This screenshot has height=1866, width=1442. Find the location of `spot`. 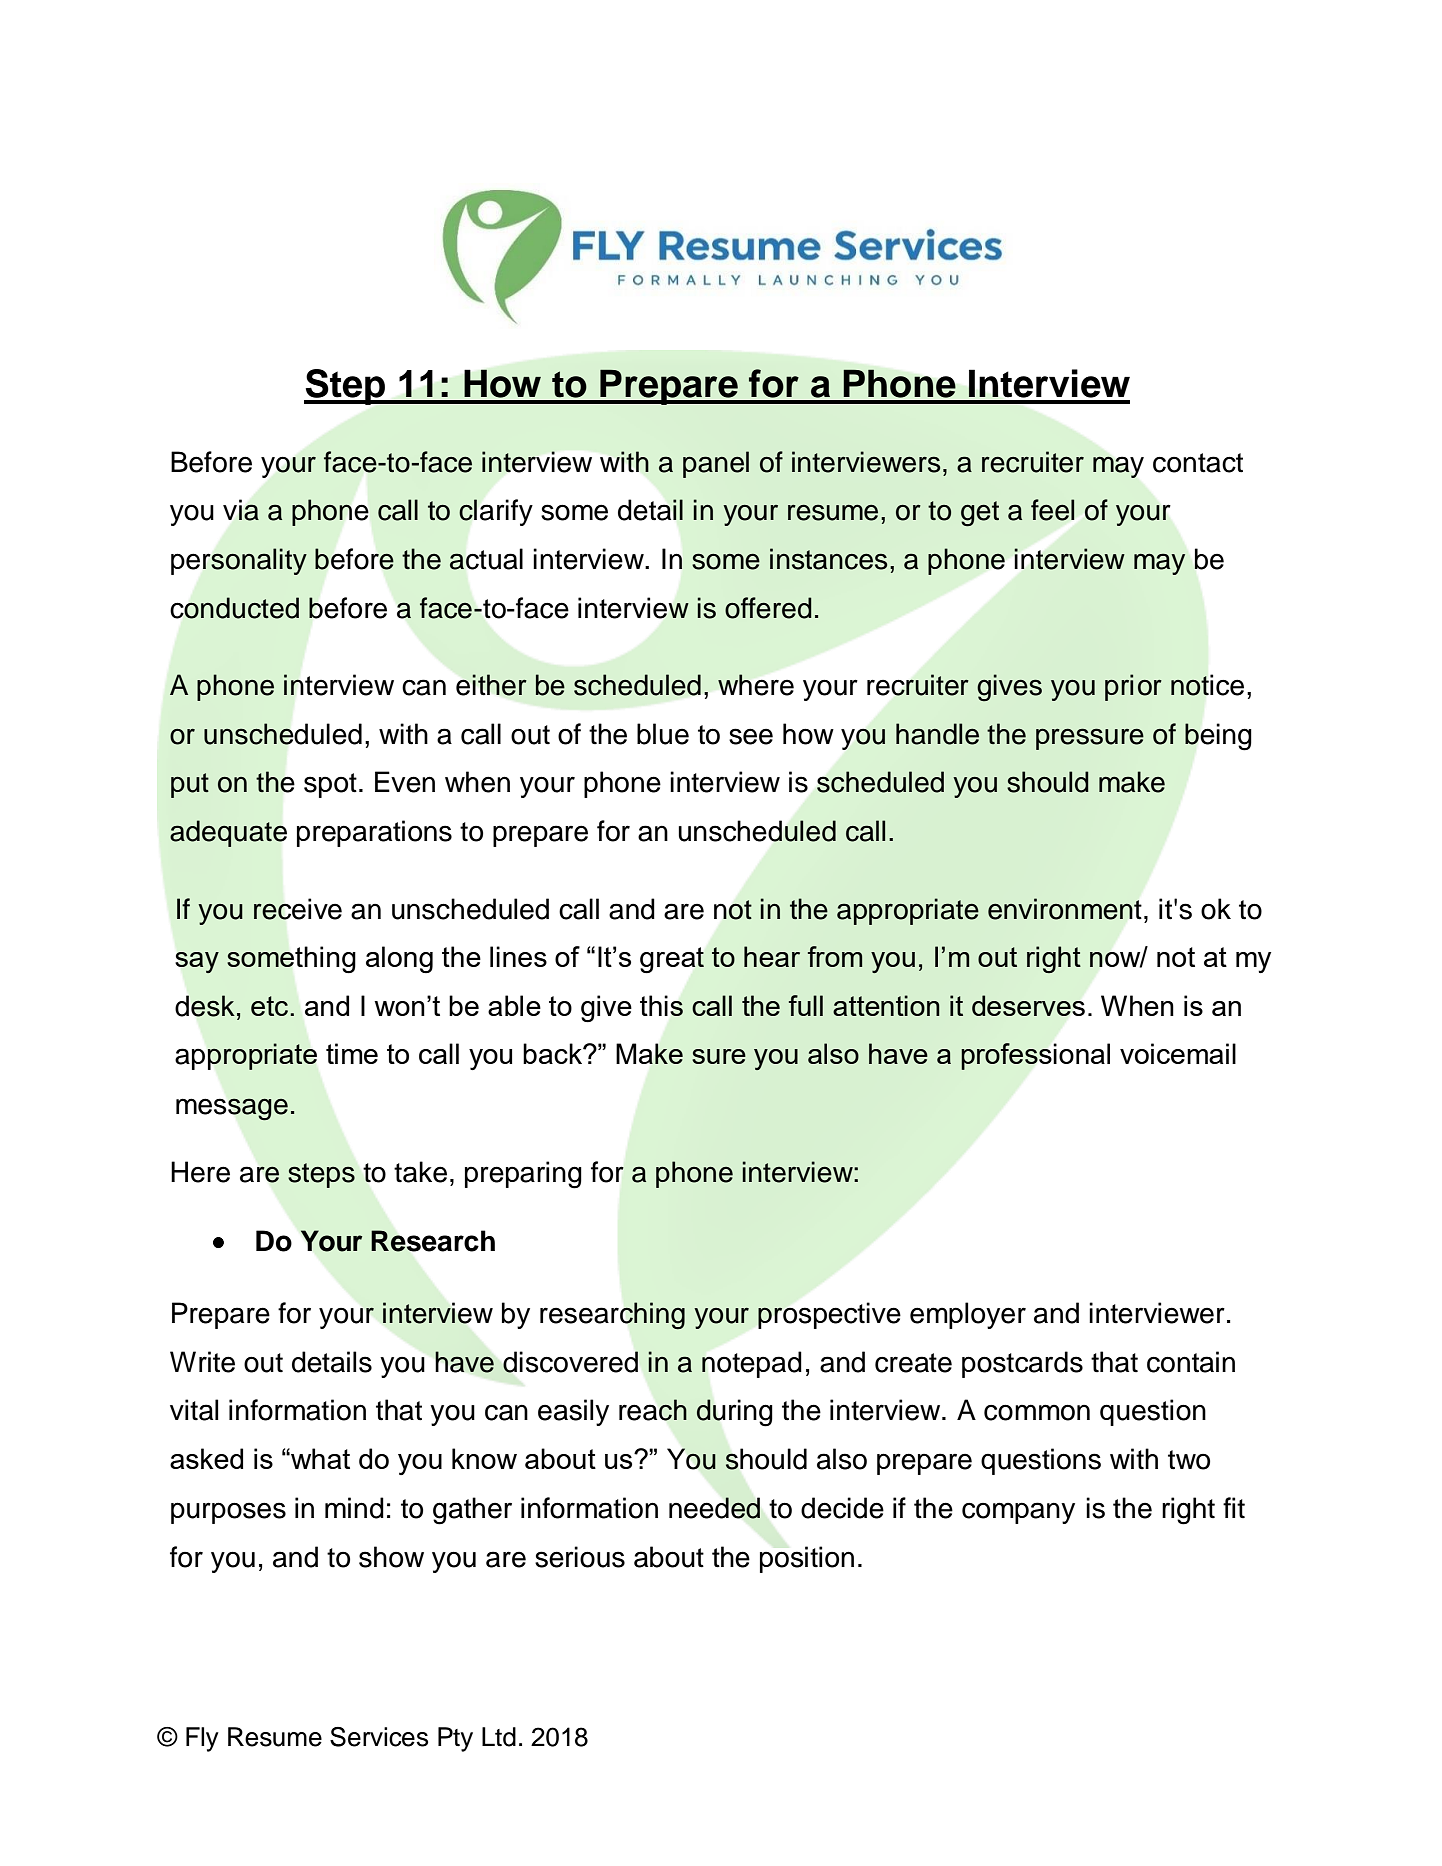

spot is located at coordinates (330, 785).
